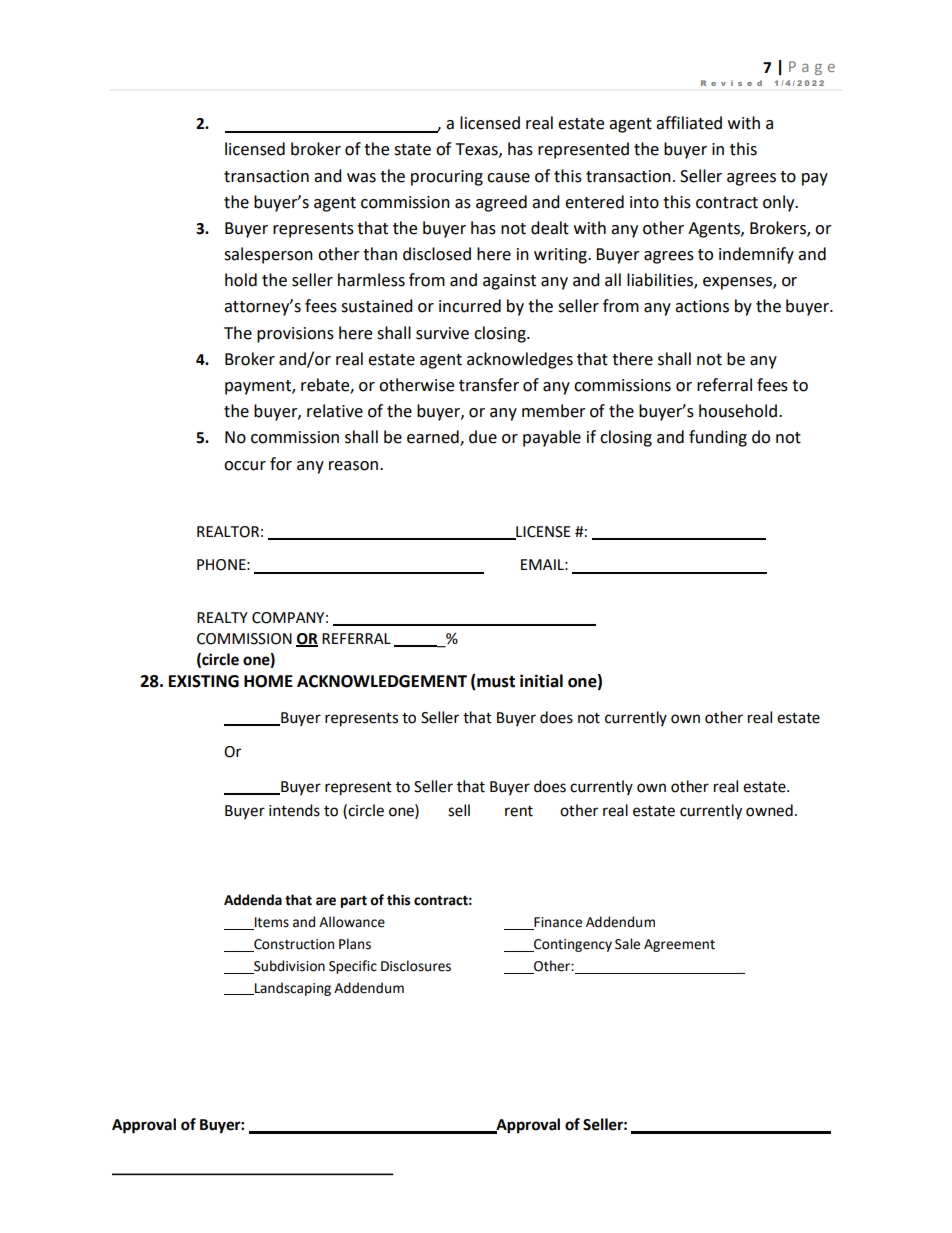  What do you see at coordinates (718, 438) in the image?
I see `funding` at bounding box center [718, 438].
